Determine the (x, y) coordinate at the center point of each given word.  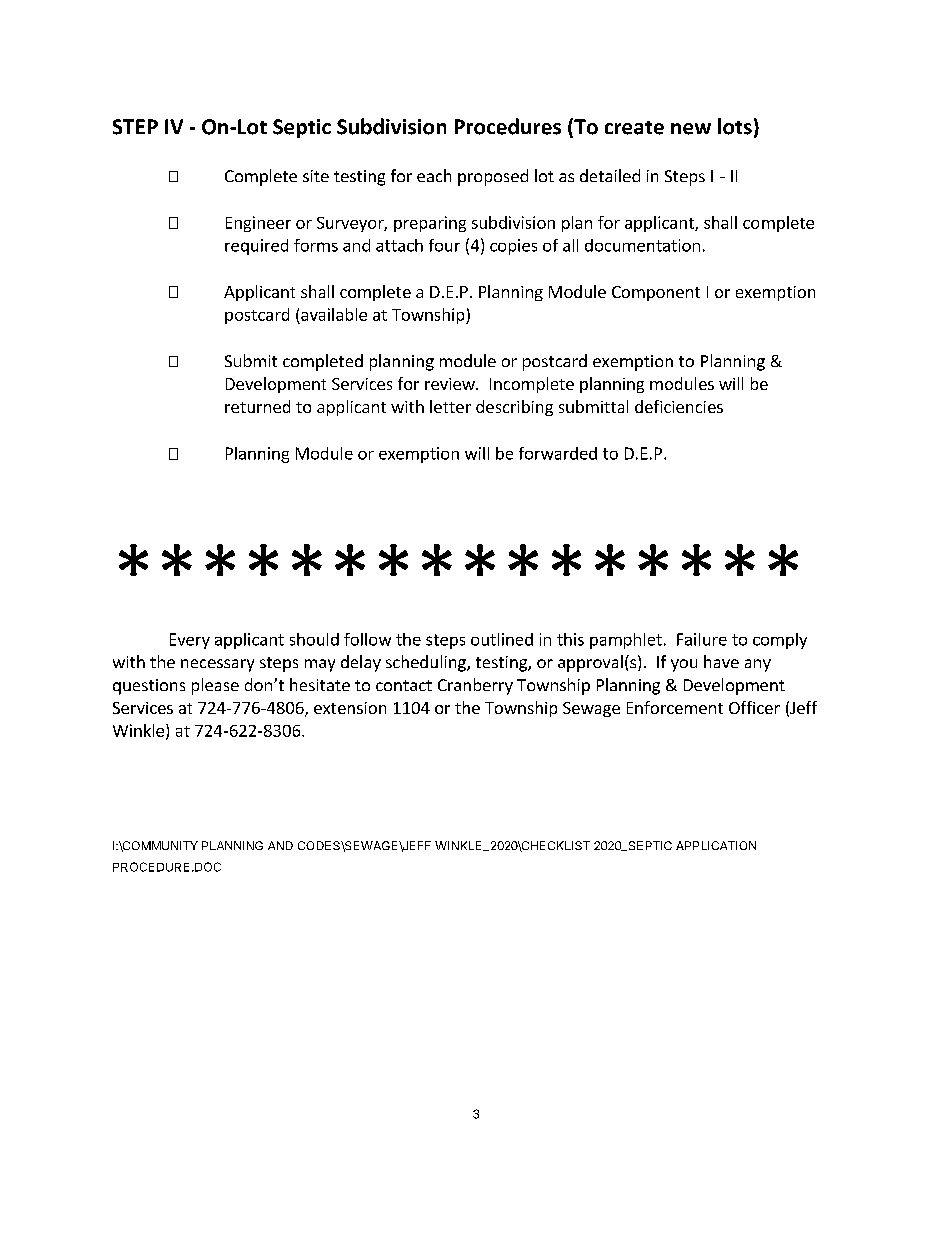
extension (350, 708)
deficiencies (679, 406)
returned (257, 406)
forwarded (558, 453)
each (434, 175)
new (691, 129)
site (316, 176)
